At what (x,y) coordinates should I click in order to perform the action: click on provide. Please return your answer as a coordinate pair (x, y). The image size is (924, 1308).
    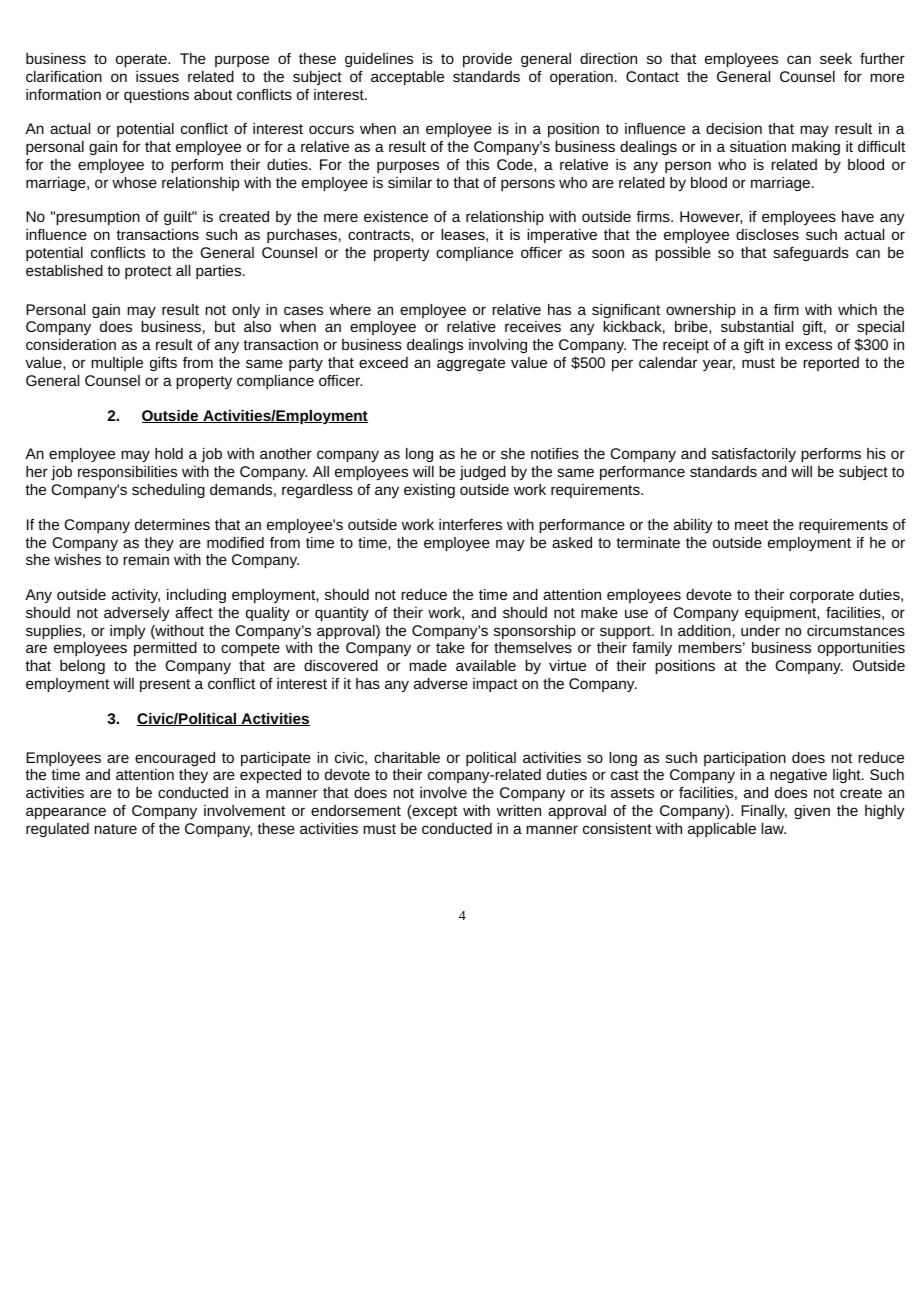
    Looking at the image, I should click on (487, 60).
